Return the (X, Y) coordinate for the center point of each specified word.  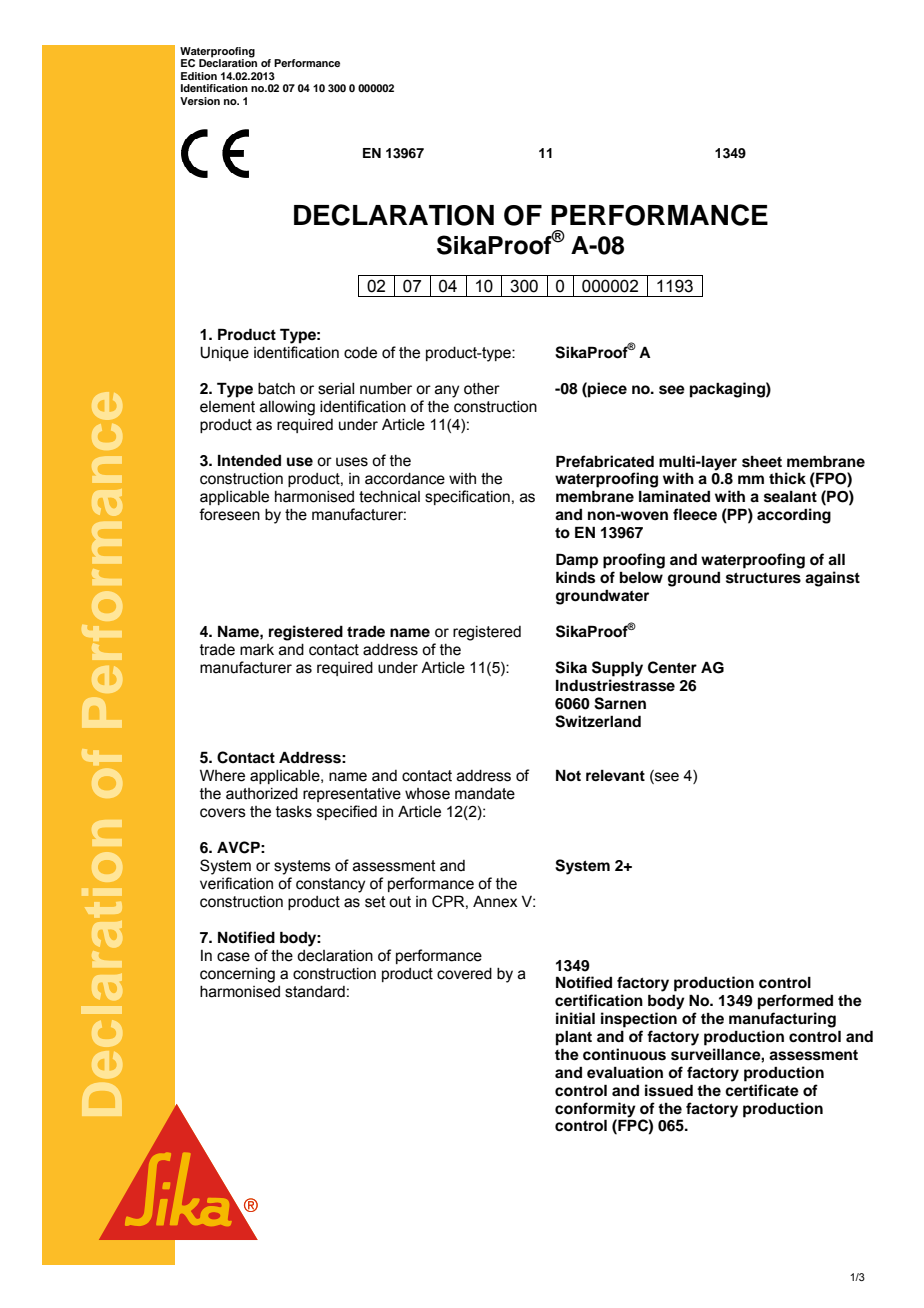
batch (276, 389)
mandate (485, 794)
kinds (575, 577)
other (482, 389)
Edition (199, 76)
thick (787, 478)
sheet (762, 462)
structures (763, 578)
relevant (615, 776)
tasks (294, 812)
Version (200, 101)
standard (315, 992)
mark (257, 650)
